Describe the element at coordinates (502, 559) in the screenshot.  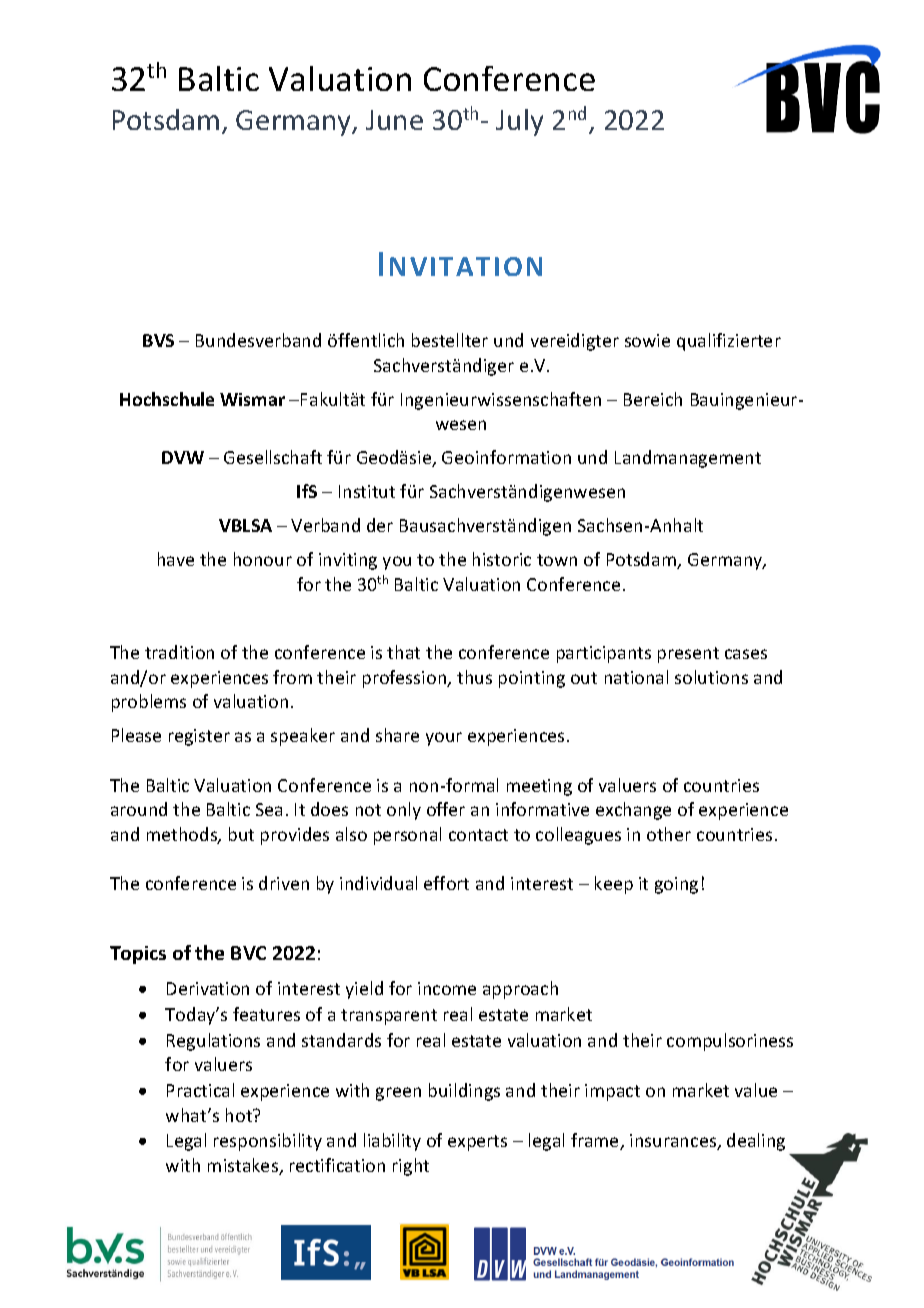
I see `historic` at that location.
